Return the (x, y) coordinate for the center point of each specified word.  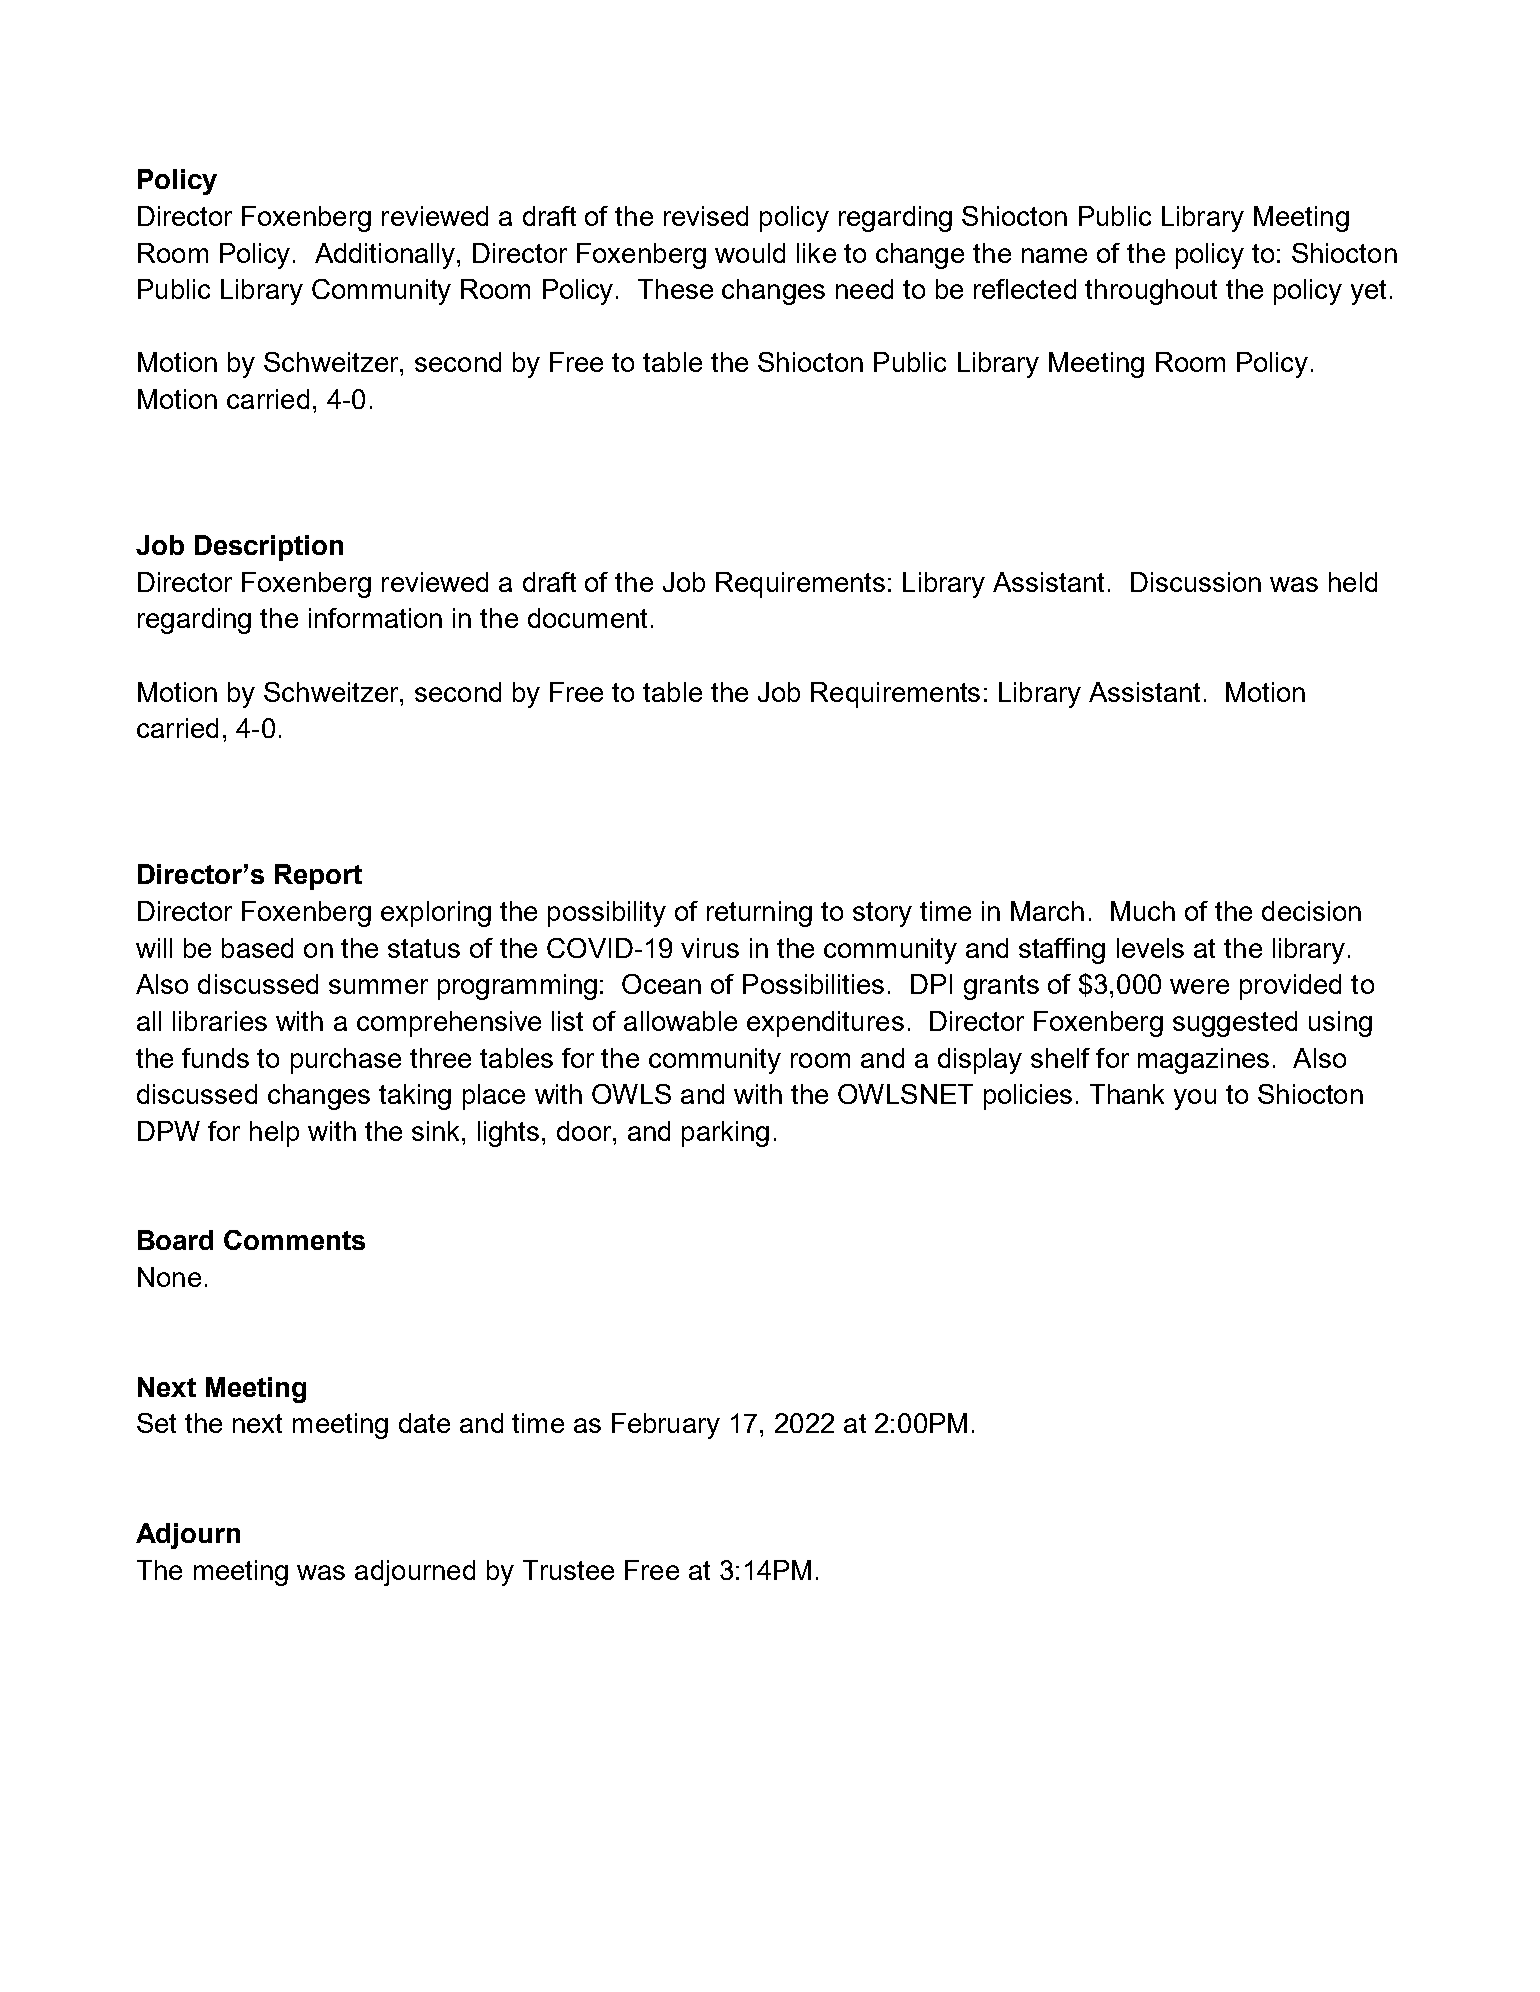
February (666, 1426)
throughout (1151, 292)
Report (318, 877)
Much (1143, 911)
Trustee (568, 1570)
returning (759, 914)
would (750, 253)
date (424, 1423)
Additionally (386, 256)
